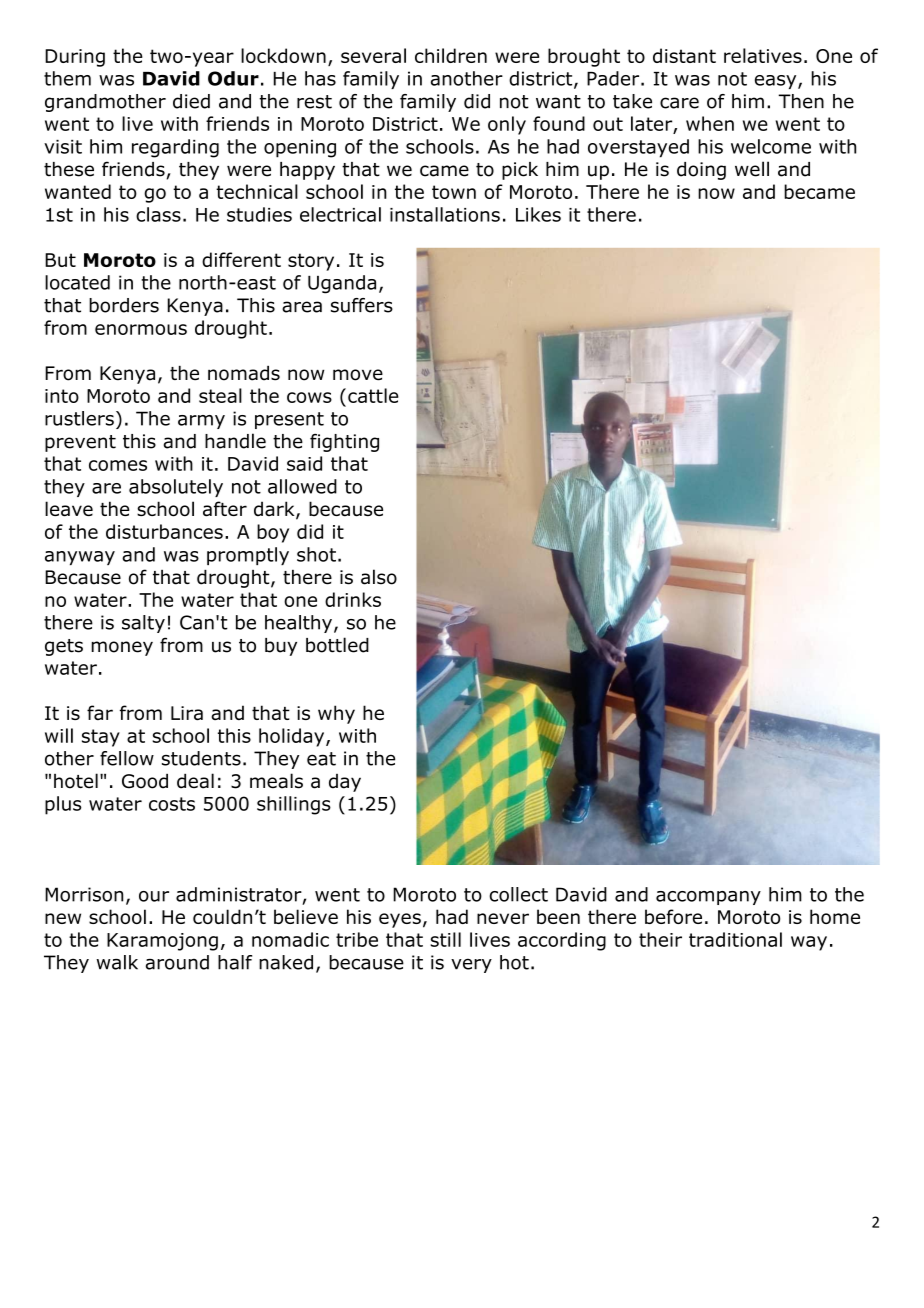 This screenshot has height=1308, width=924. Describe the element at coordinates (379, 577) in the screenshot. I see `also` at that location.
